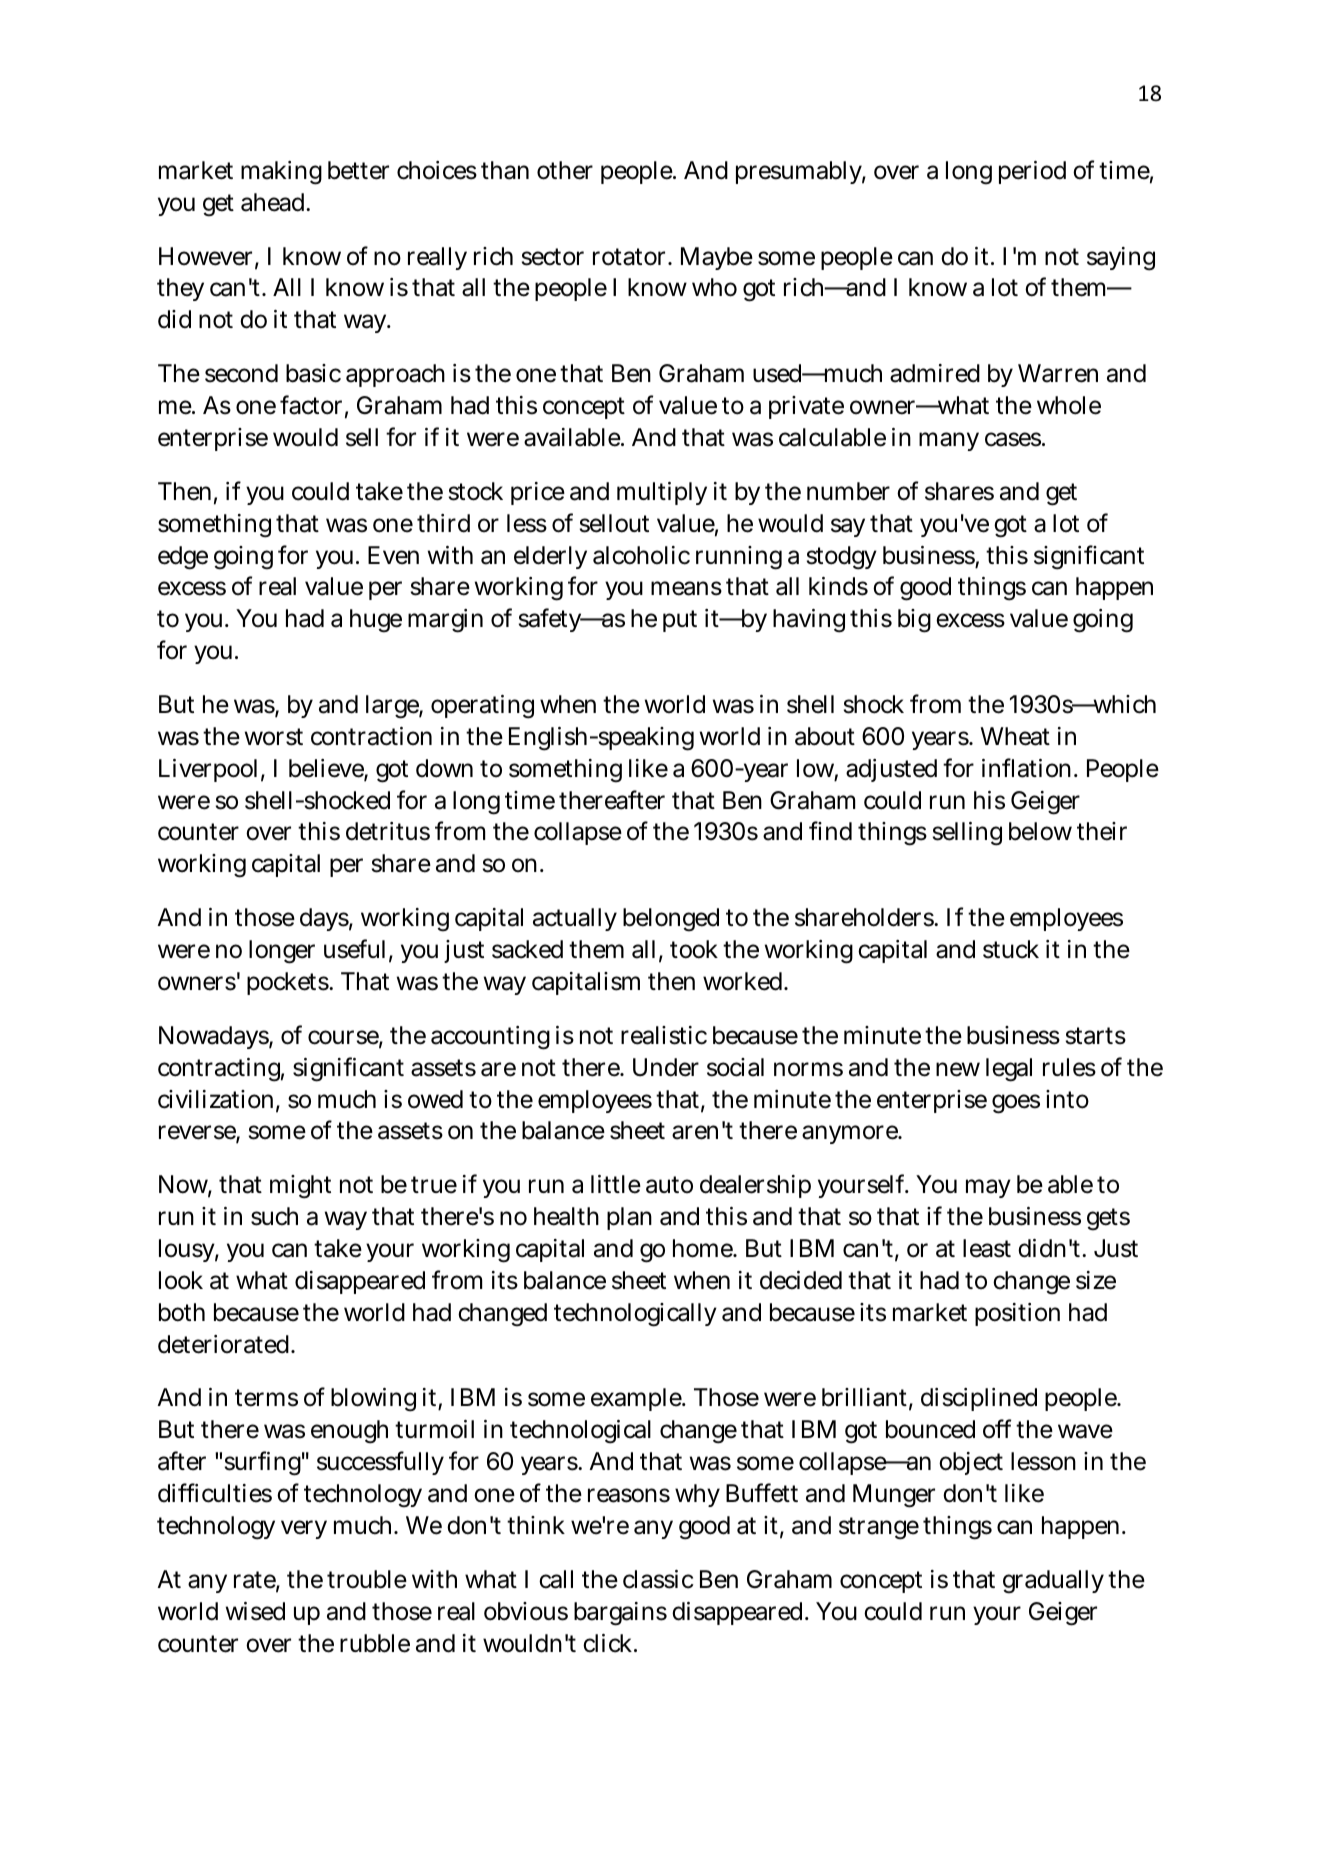 This image has width=1319, height=1865. Describe the element at coordinates (1053, 1582) in the image. I see `gradually` at that location.
